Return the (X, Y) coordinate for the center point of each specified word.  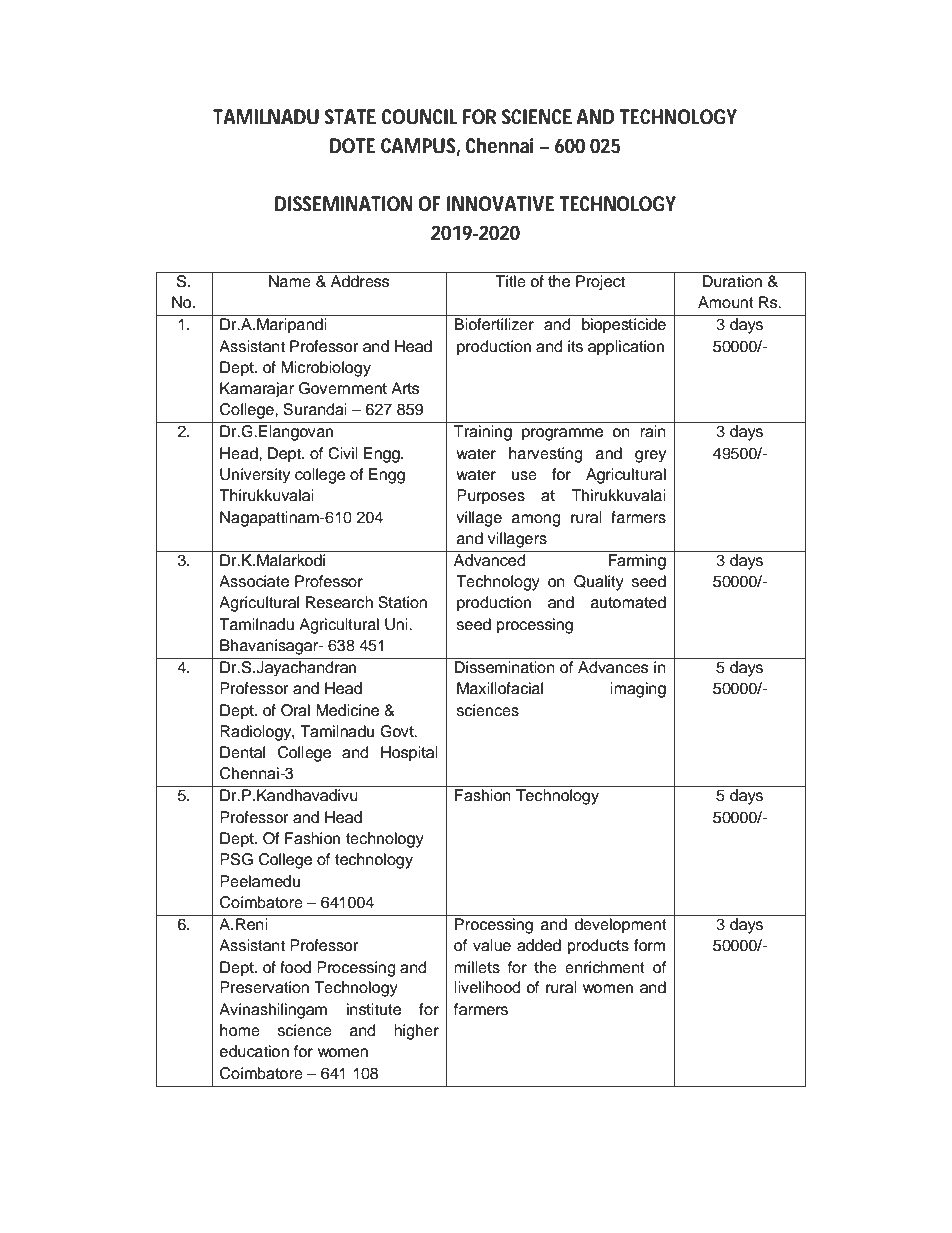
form (649, 945)
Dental (242, 752)
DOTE (352, 146)
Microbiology (326, 369)
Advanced (489, 560)
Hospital (409, 754)
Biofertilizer (494, 324)
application (626, 348)
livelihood (487, 987)
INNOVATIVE (500, 204)
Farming (637, 562)
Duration (732, 281)
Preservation (264, 987)
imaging (638, 690)
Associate (254, 581)
